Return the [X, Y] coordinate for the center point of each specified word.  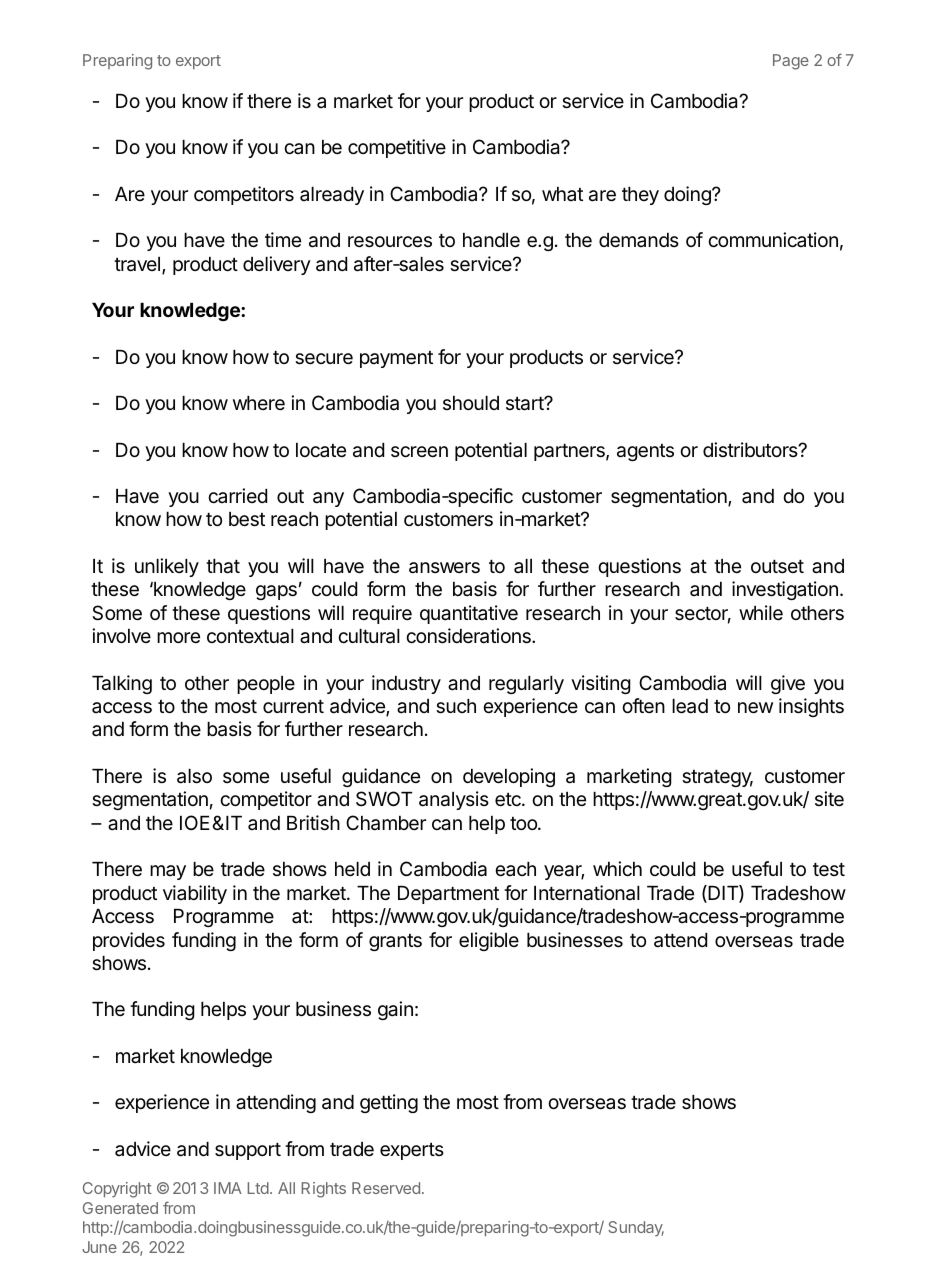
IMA [228, 1188]
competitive [397, 148]
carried [237, 495]
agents [645, 452]
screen [419, 451]
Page [791, 62]
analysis [454, 800]
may [168, 872]
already [332, 196]
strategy [717, 778]
